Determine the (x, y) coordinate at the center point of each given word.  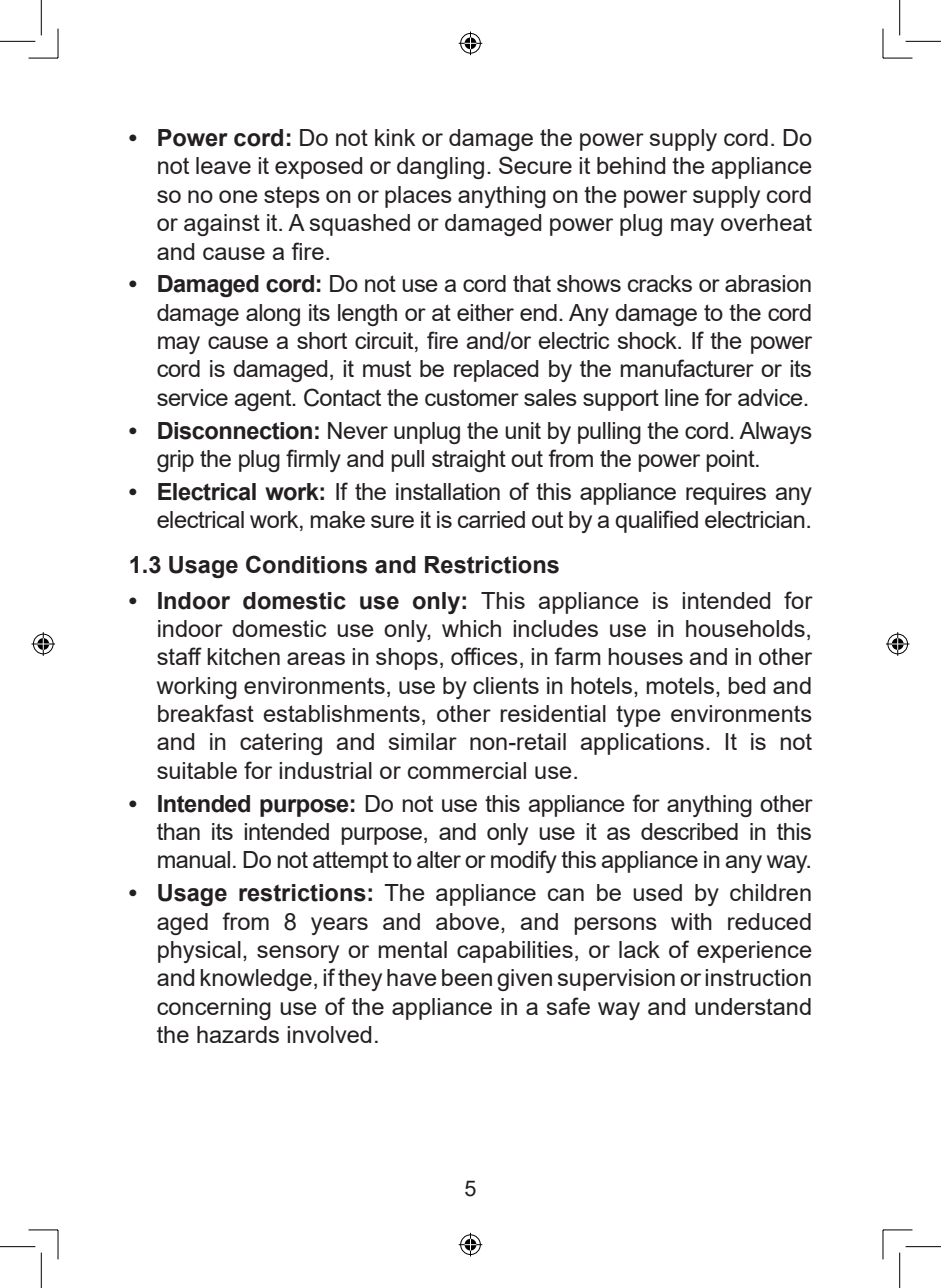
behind (631, 165)
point (731, 461)
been (467, 977)
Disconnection (235, 431)
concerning (214, 1009)
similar (422, 741)
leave (223, 165)
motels (681, 685)
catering (281, 744)
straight (469, 461)
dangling (440, 168)
